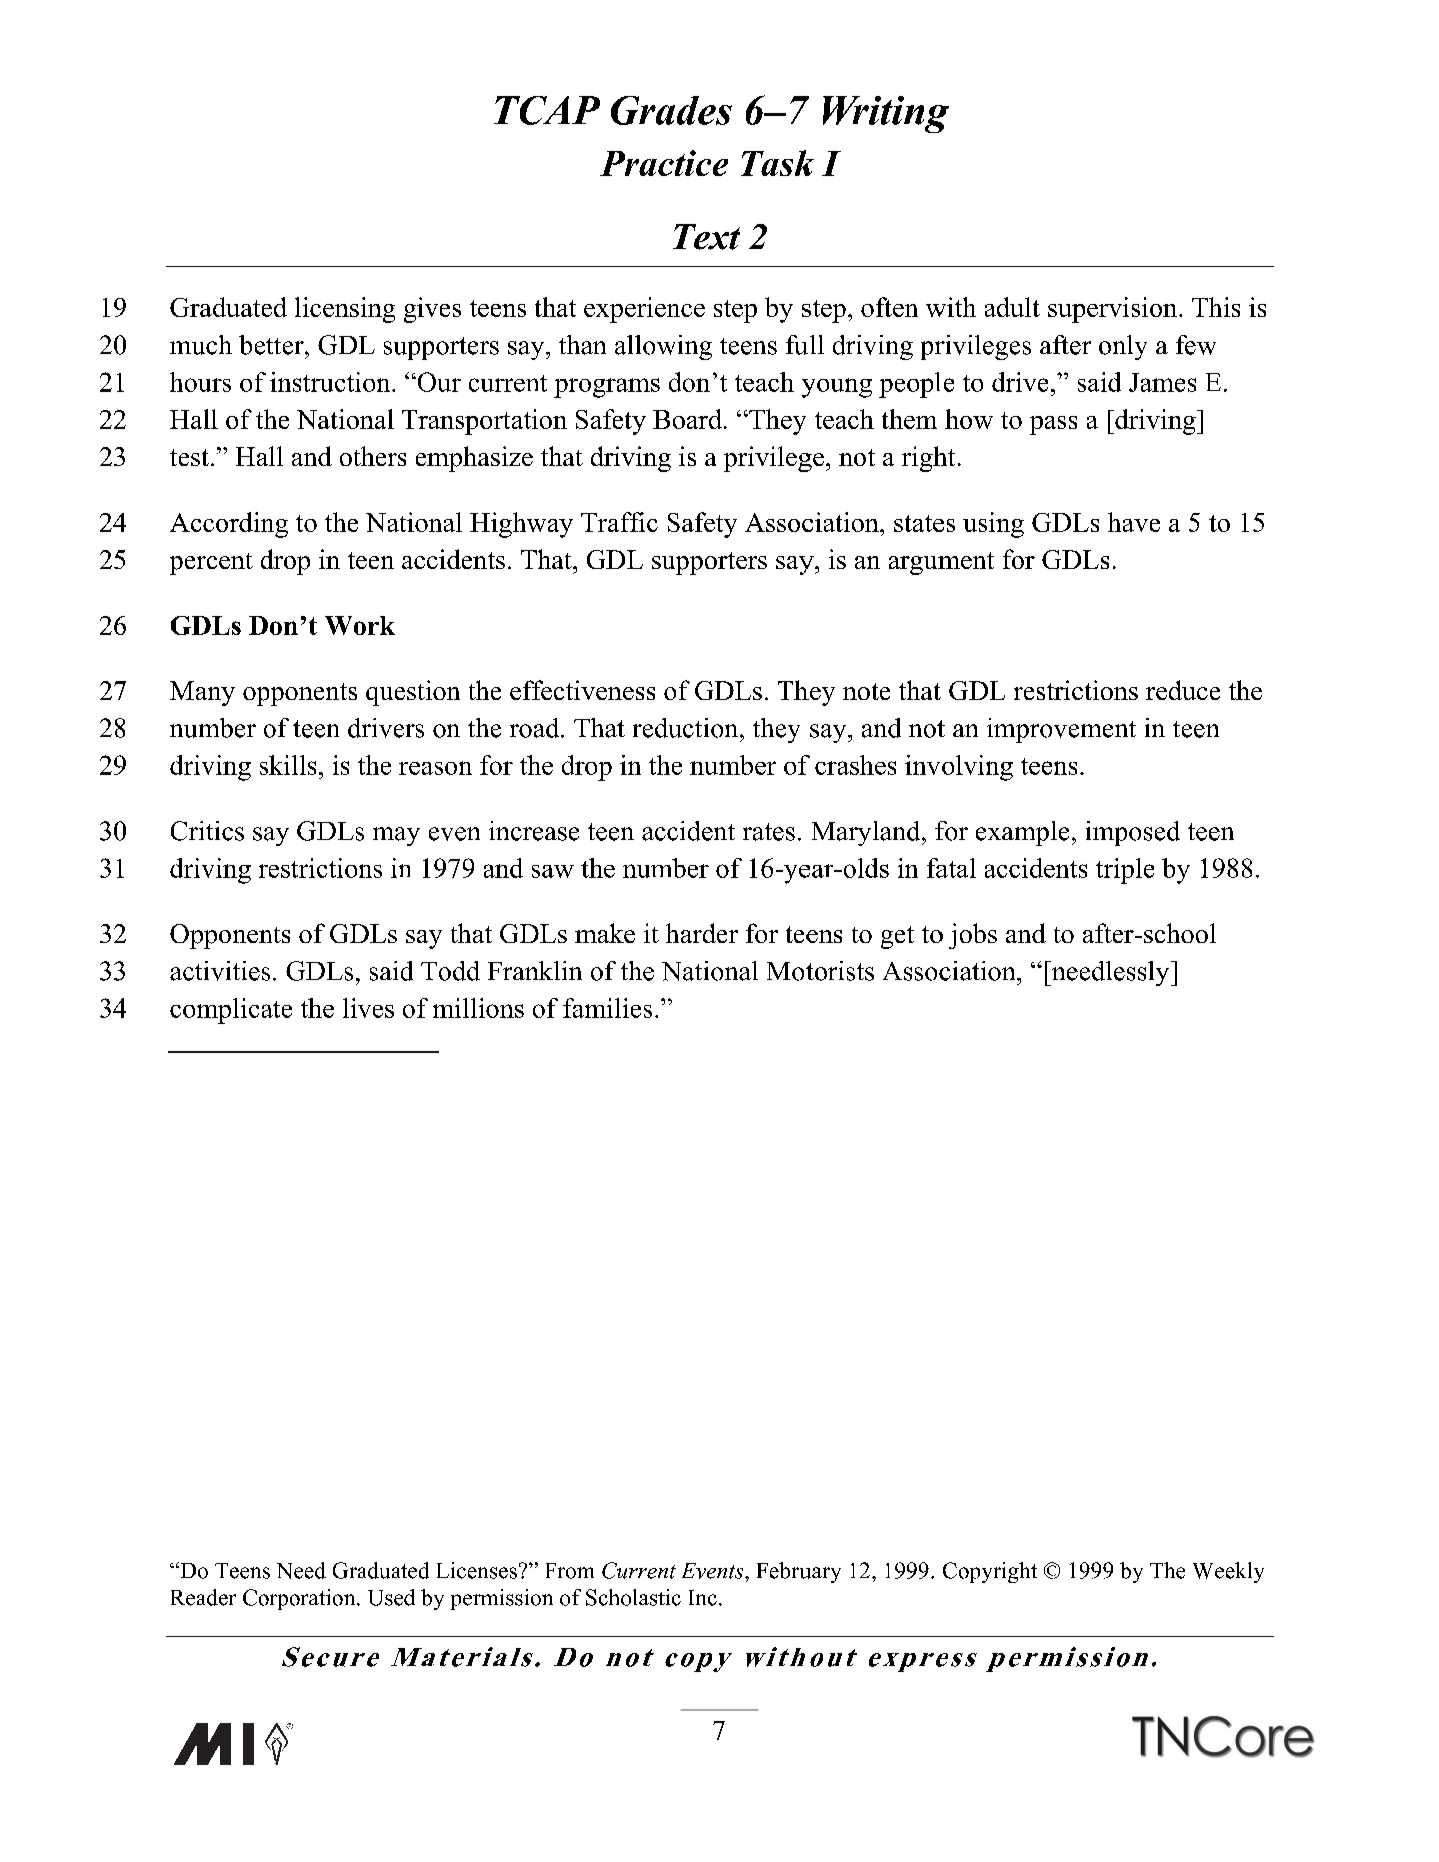  What do you see at coordinates (619, 522) in the screenshot?
I see `Traffic` at bounding box center [619, 522].
